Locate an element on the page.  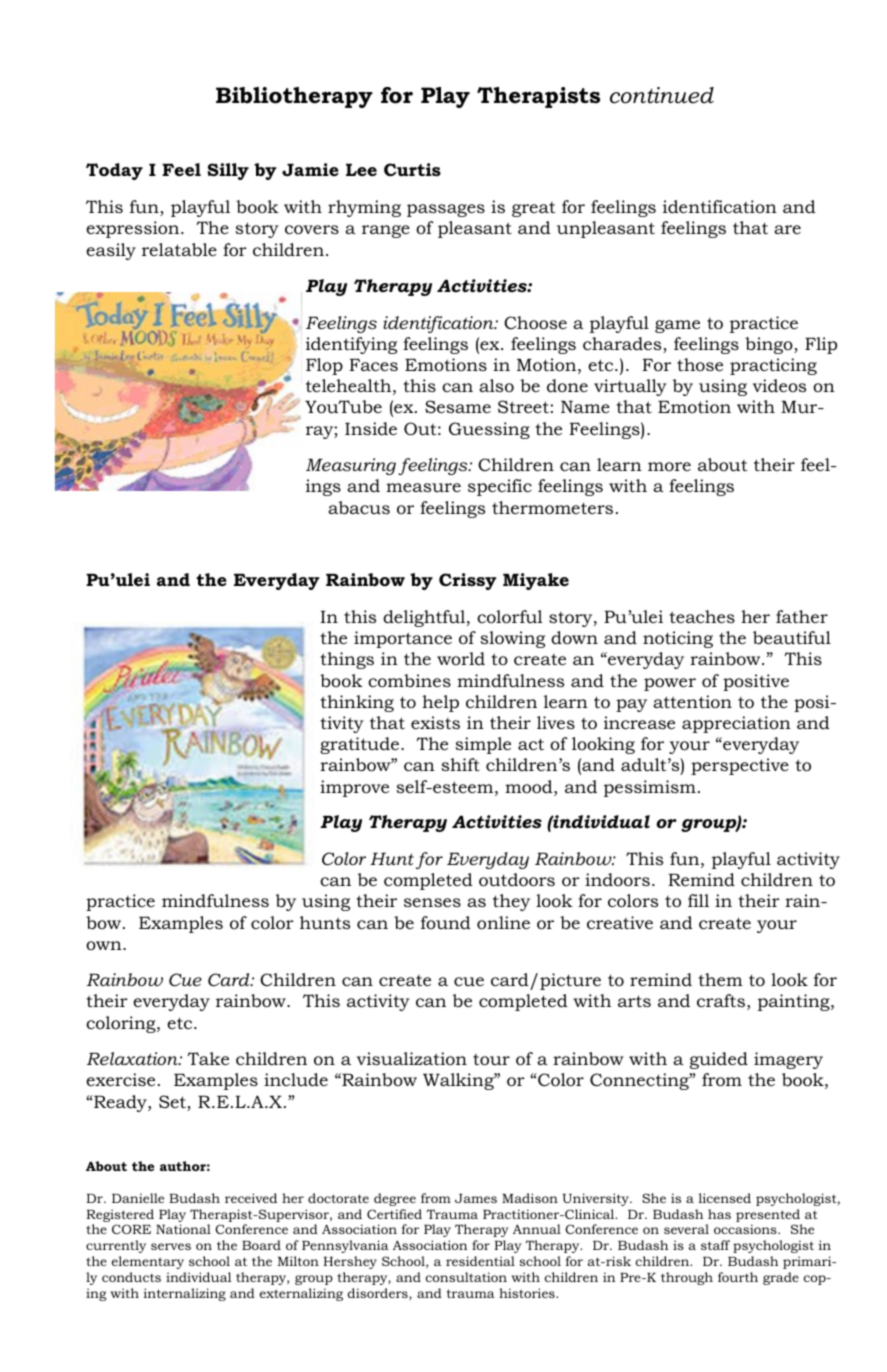
continued is located at coordinates (662, 95).
